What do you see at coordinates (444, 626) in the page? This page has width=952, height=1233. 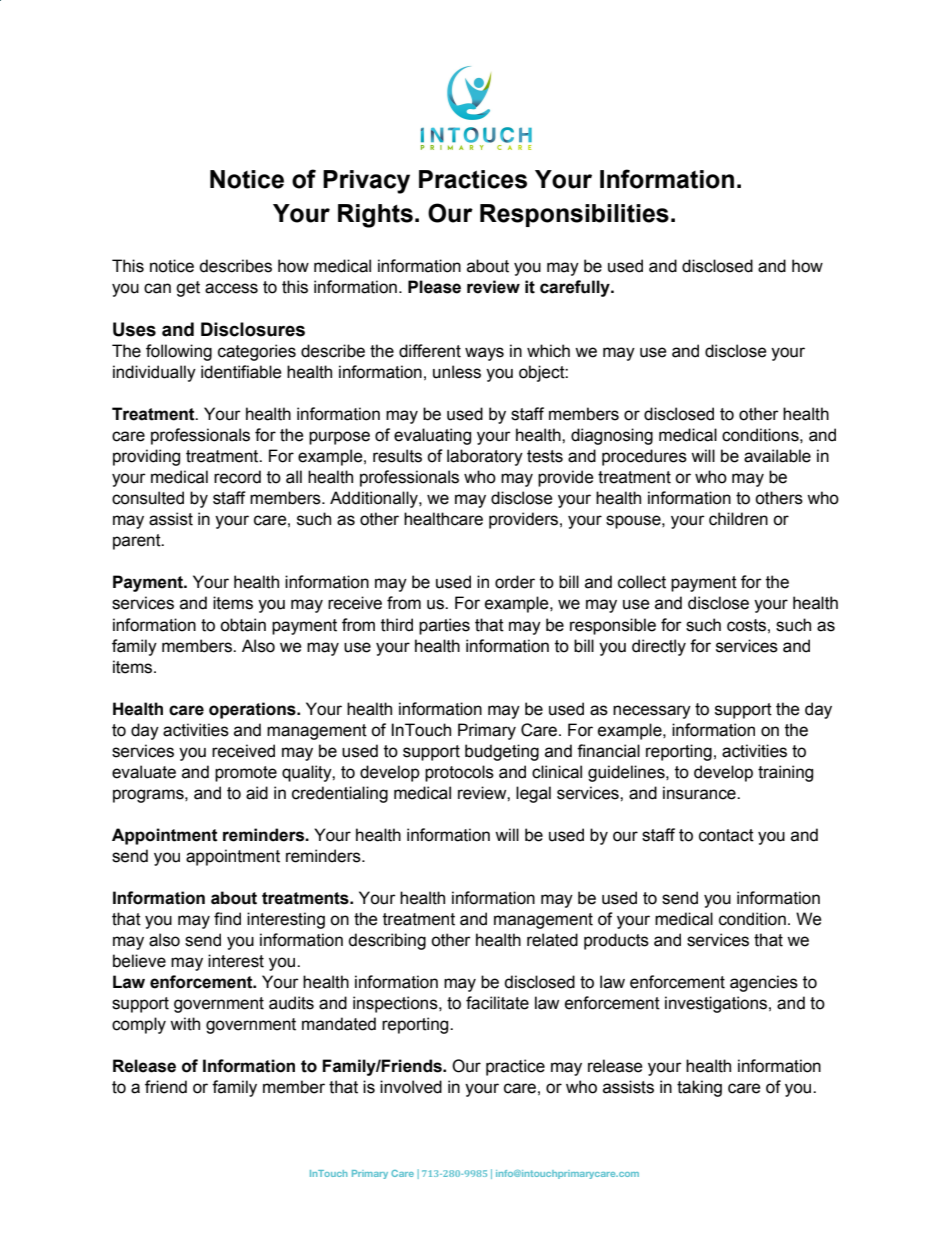 I see `parties` at bounding box center [444, 626].
